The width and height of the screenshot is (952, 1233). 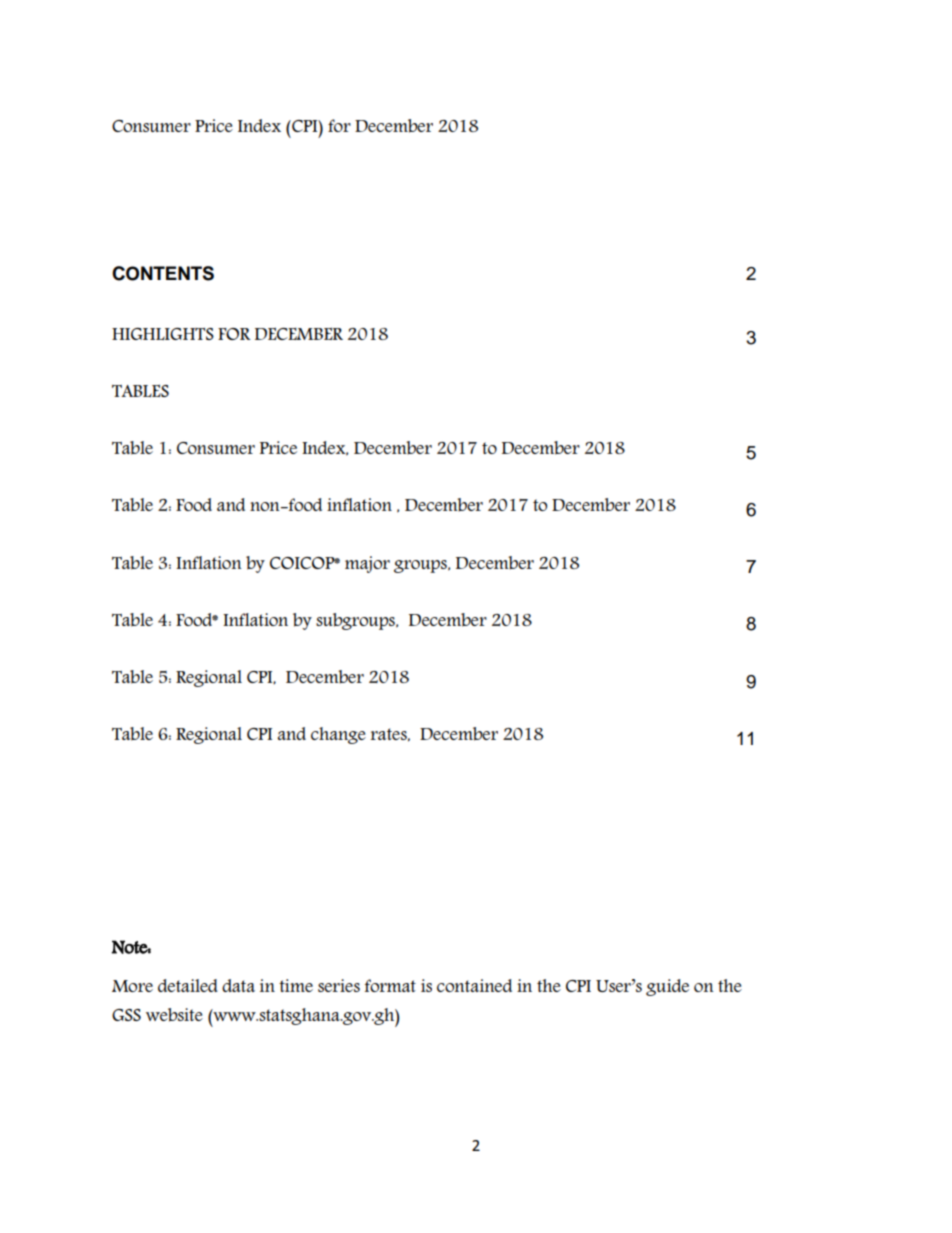 What do you see at coordinates (667, 987) in the screenshot?
I see `guide` at bounding box center [667, 987].
